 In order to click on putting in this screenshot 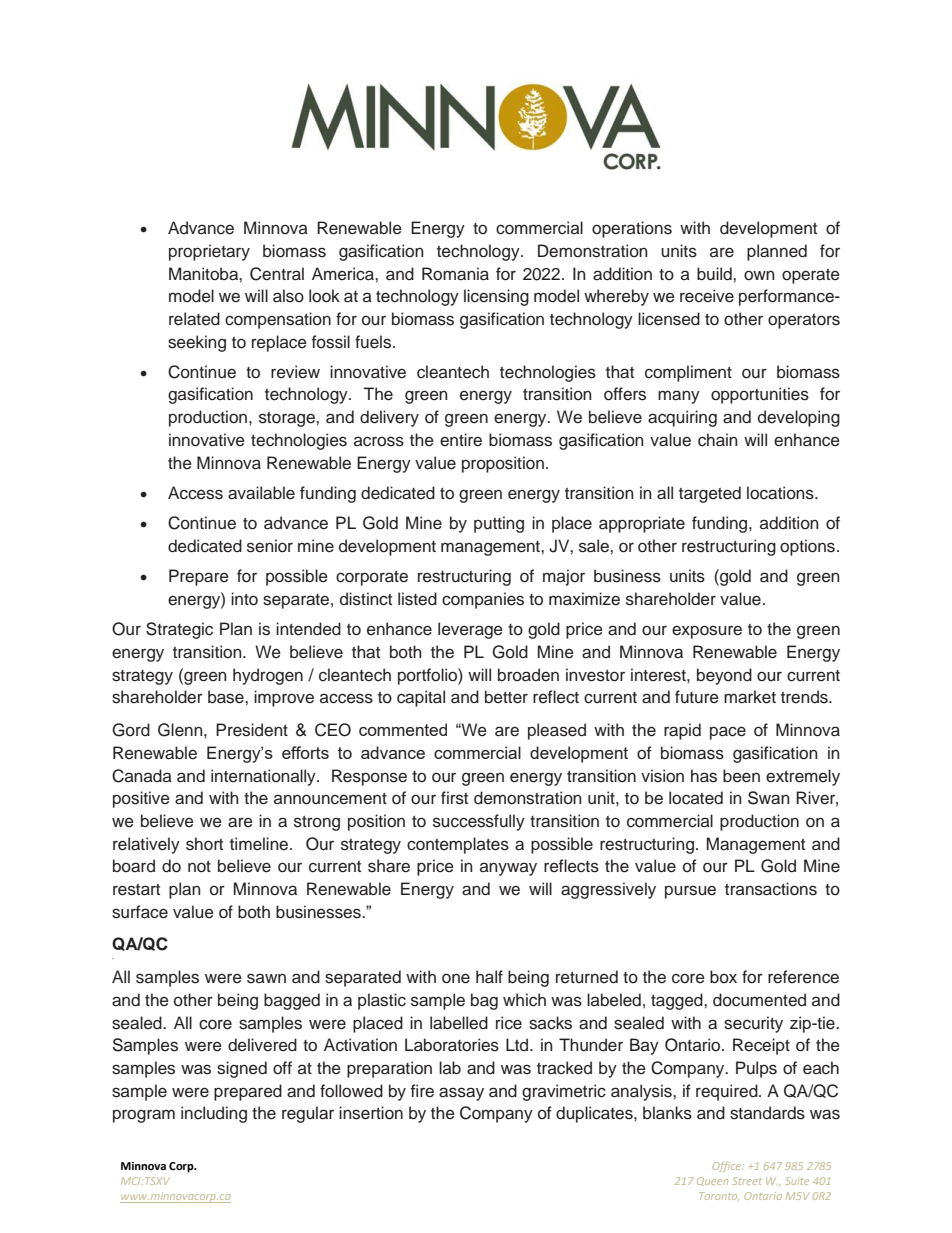, I will do `click(499, 524)`.
